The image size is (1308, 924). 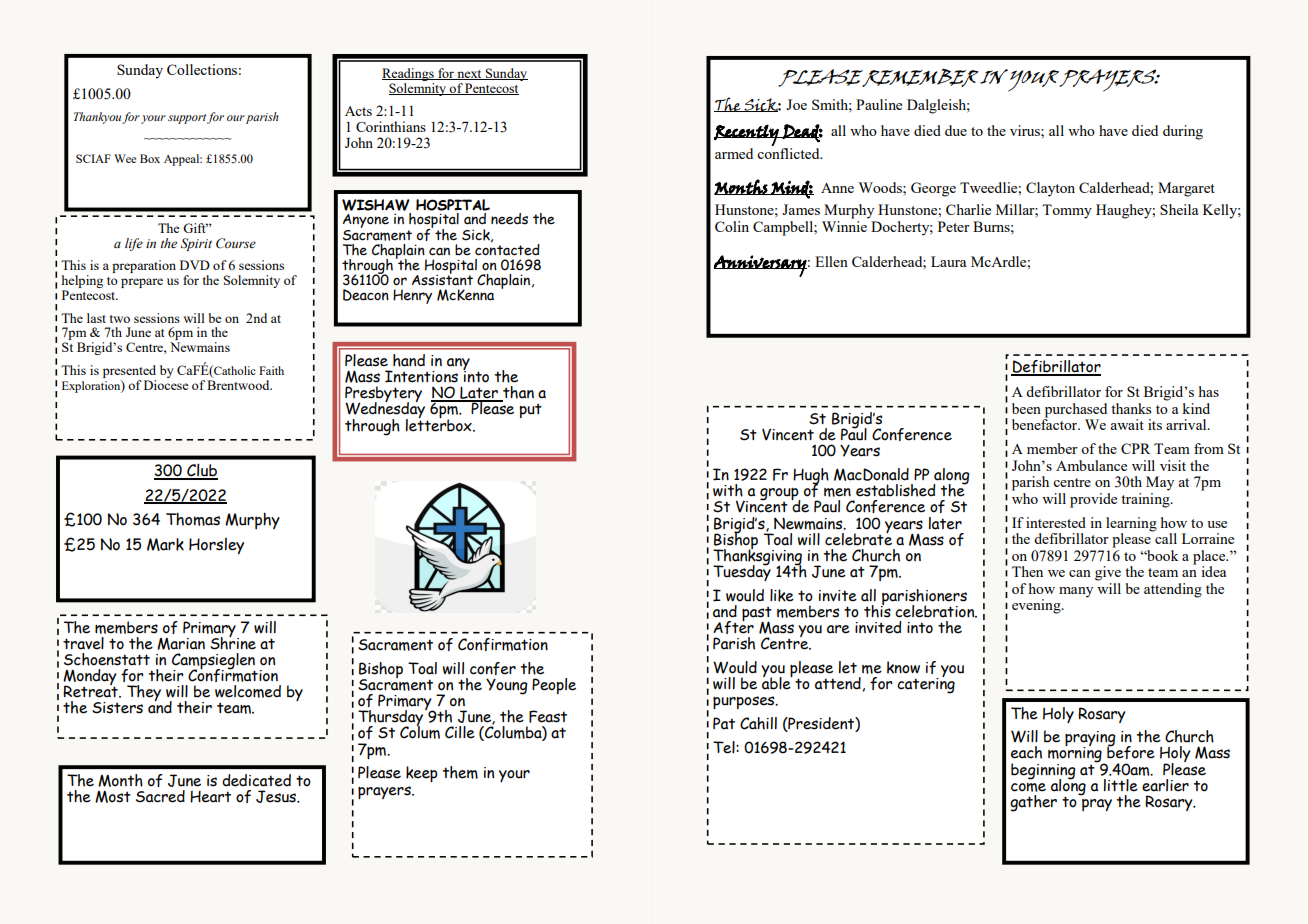 I want to click on dedicated, so click(x=256, y=780).
